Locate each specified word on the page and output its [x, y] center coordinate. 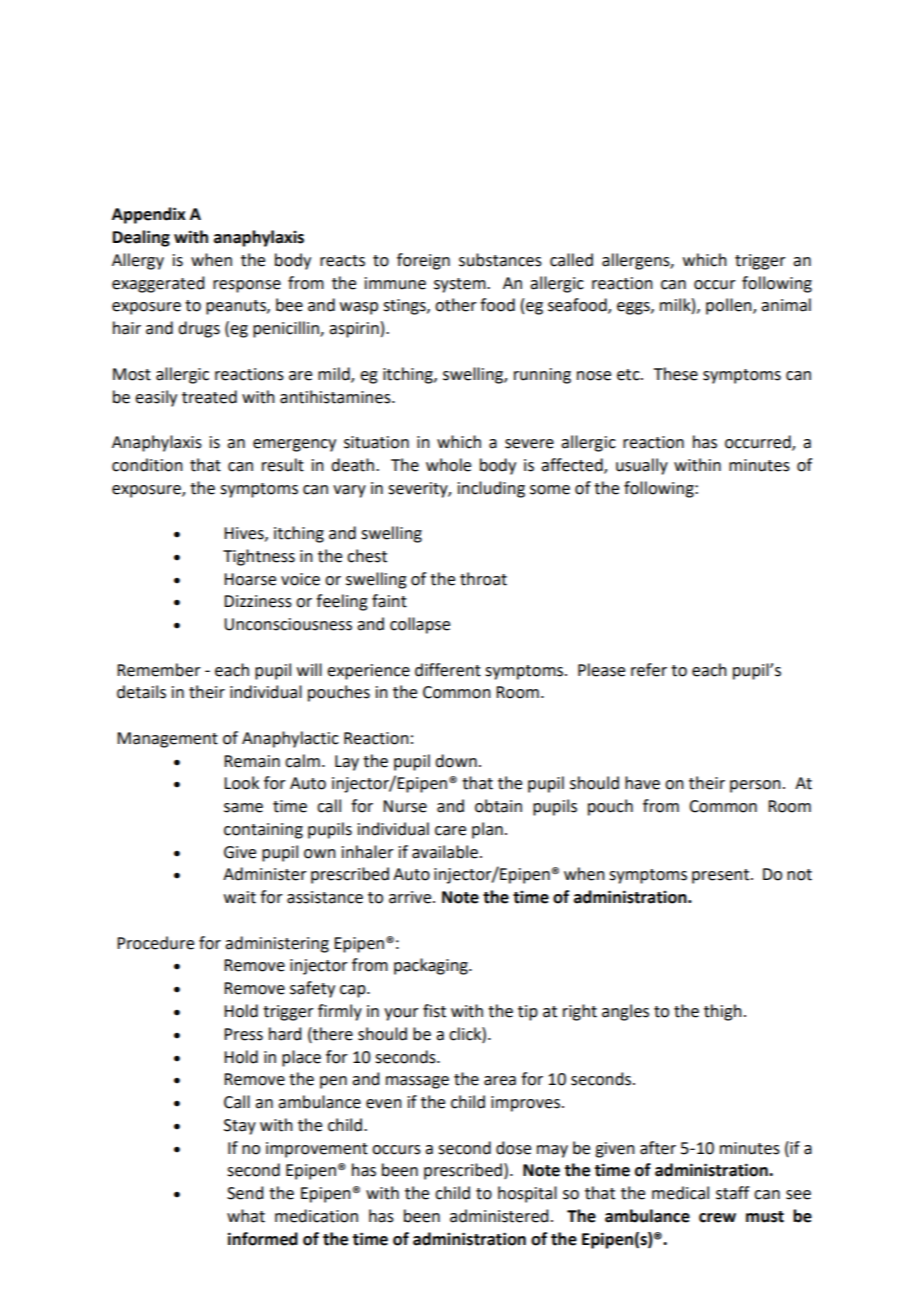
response [247, 286]
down [456, 761]
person [755, 786]
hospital [527, 1194]
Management [167, 740]
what [246, 1216]
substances [500, 260]
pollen [730, 306]
